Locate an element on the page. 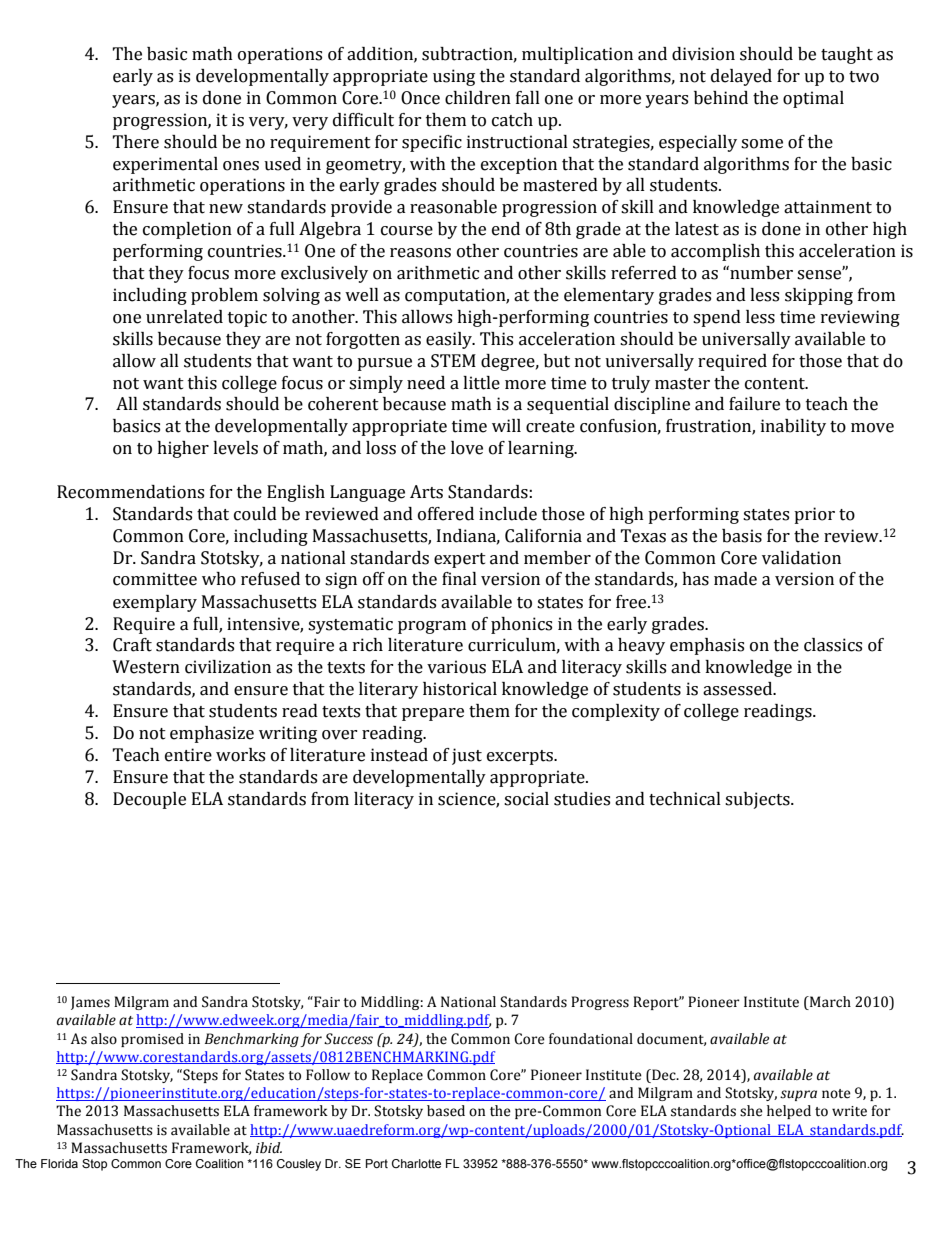 Image resolution: width=952 pixels, height=1233 pixels. using is located at coordinates (454, 77).
